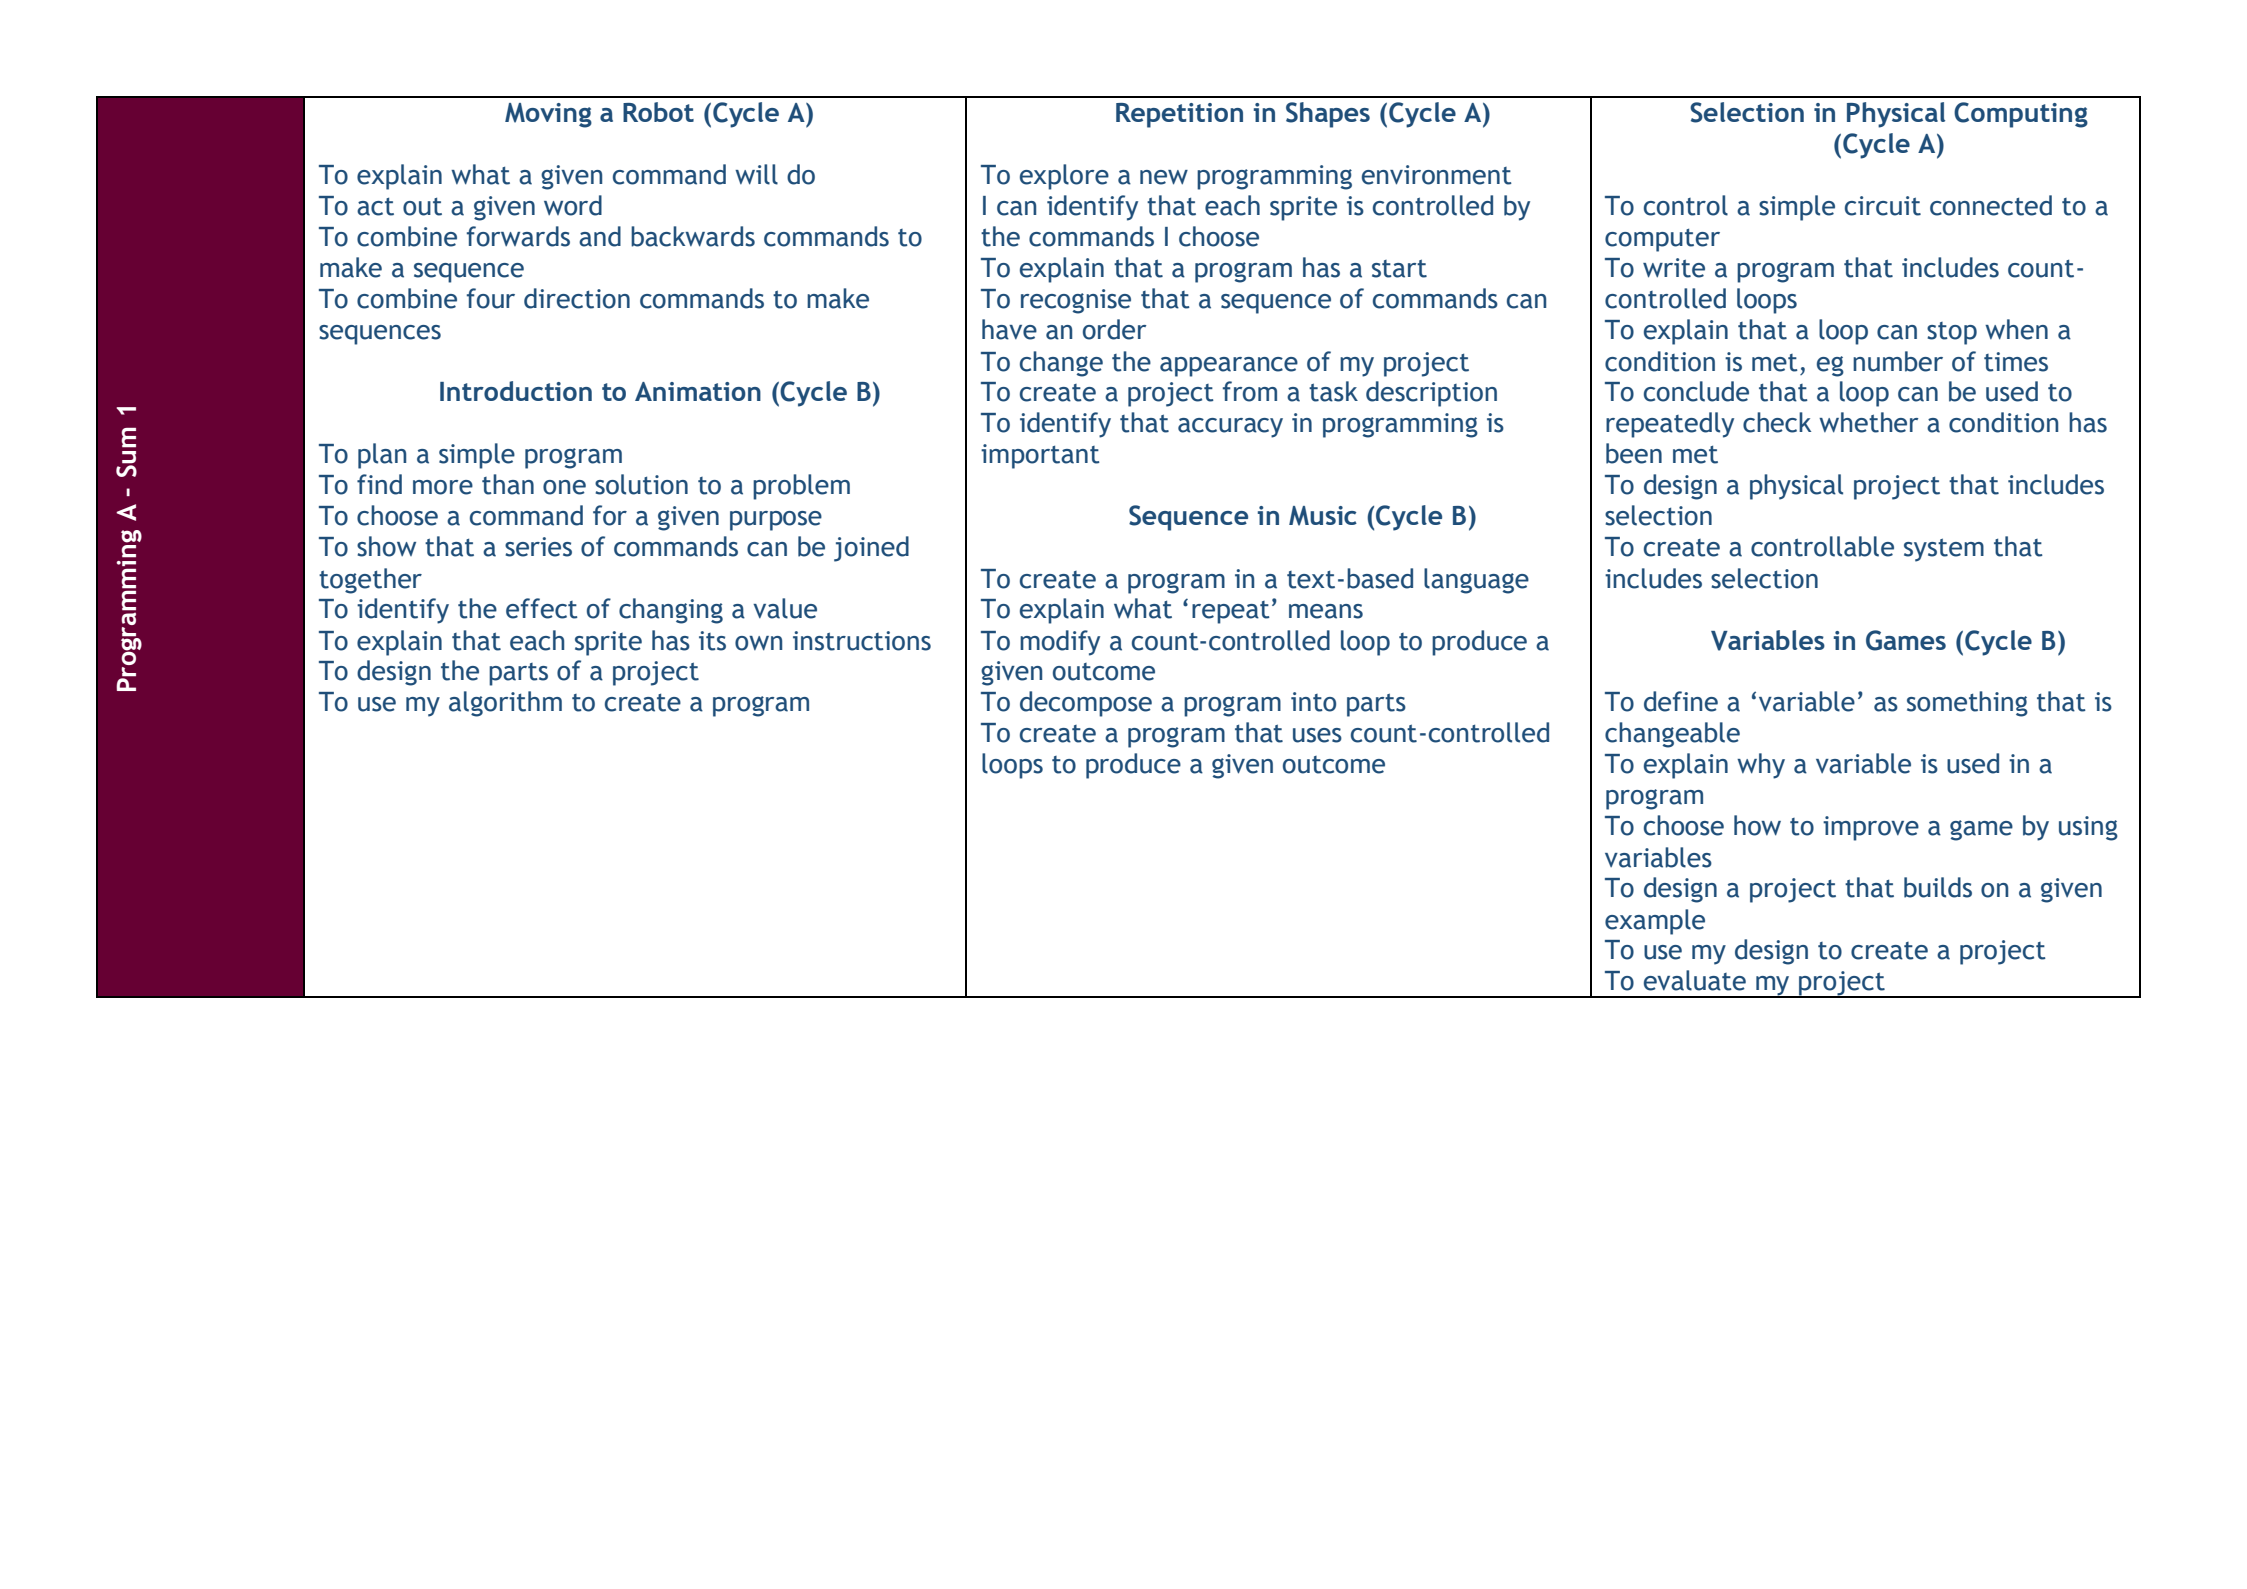 This screenshot has height=1589, width=2247. I want to click on example, so click(1655, 922).
